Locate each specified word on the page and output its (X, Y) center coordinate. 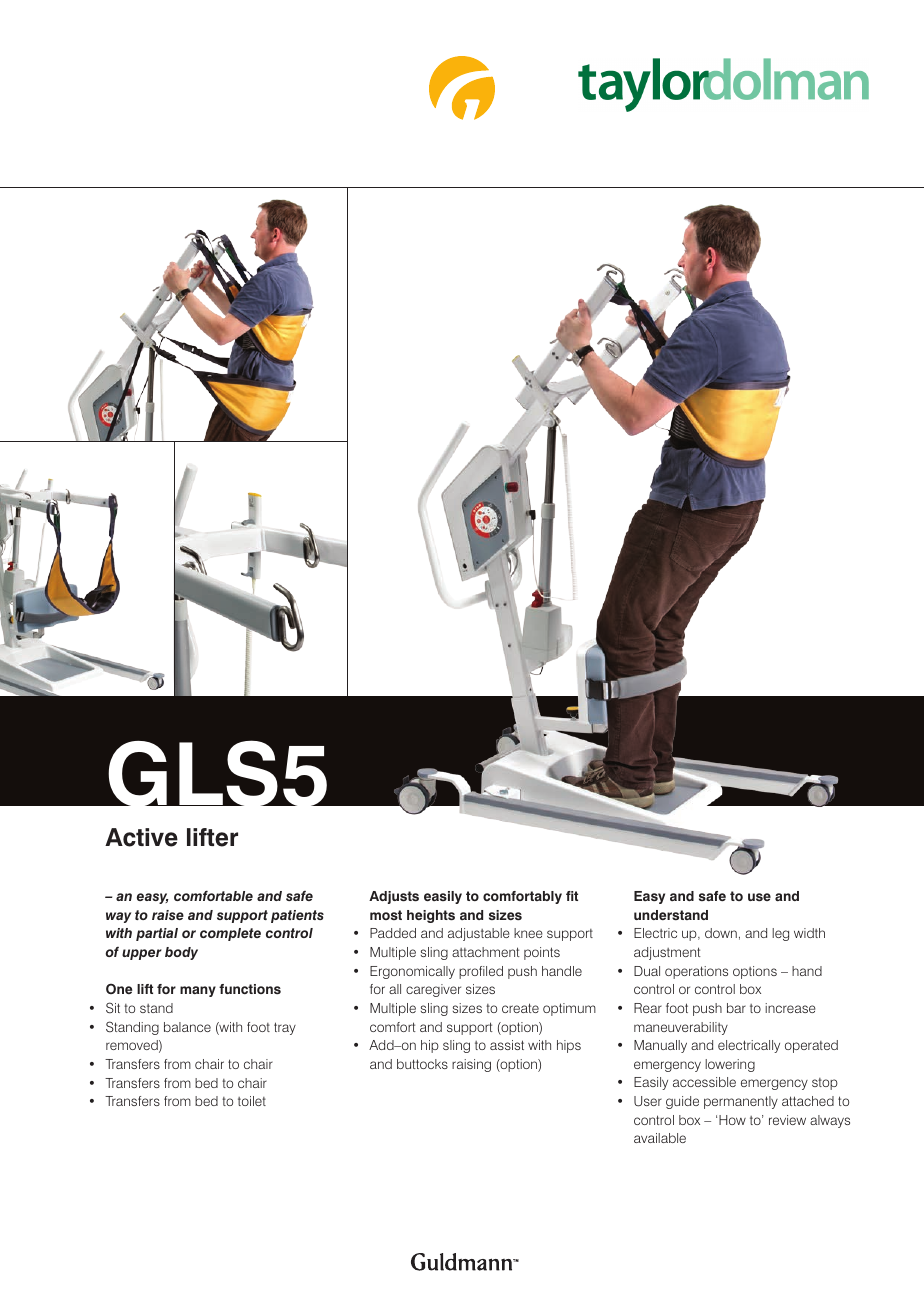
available (660, 1138)
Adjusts (394, 897)
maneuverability (681, 1028)
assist (507, 1045)
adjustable (479, 934)
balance (187, 1027)
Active (141, 837)
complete (230, 934)
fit (572, 896)
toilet (252, 1101)
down (721, 933)
